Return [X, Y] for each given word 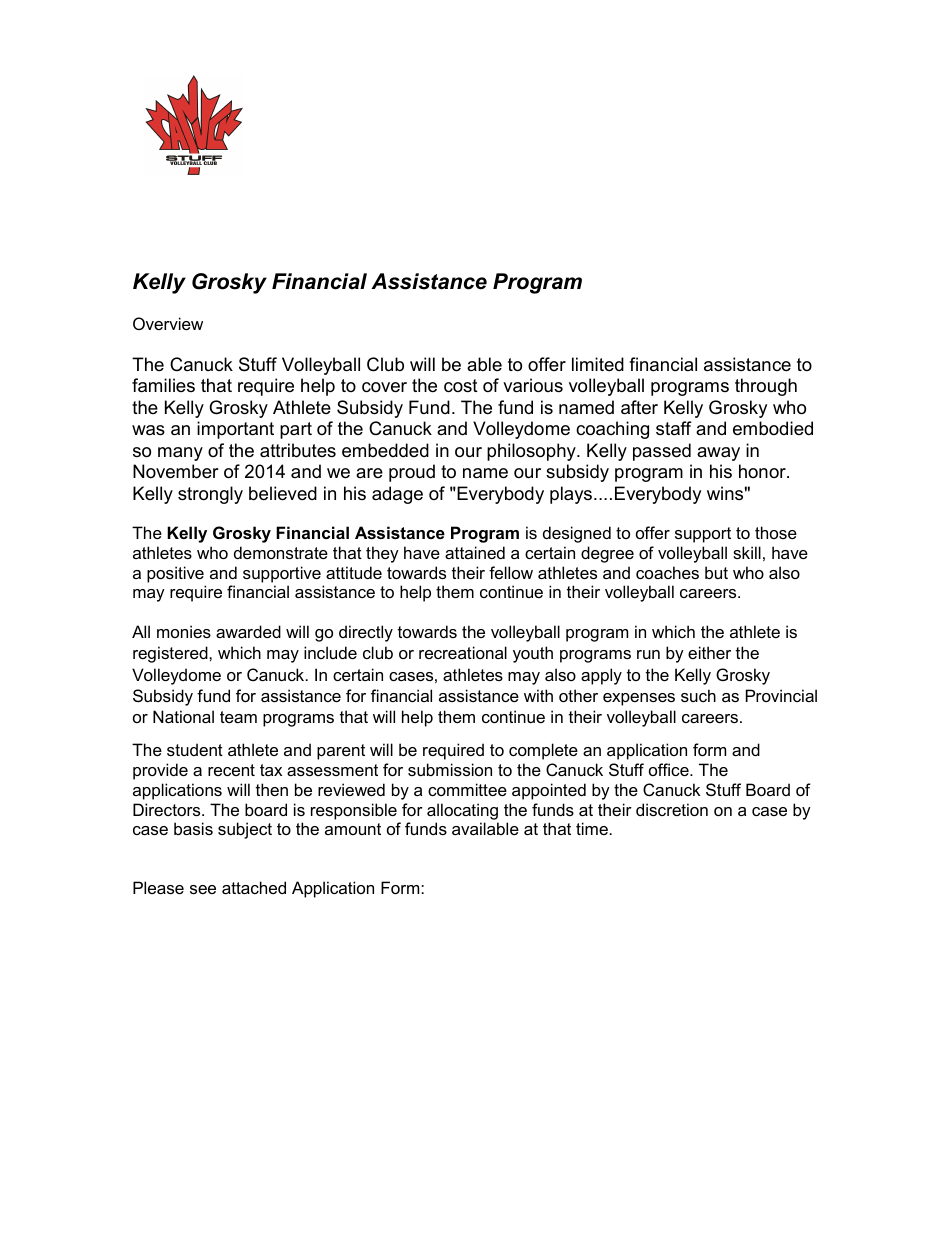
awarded [248, 631]
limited [598, 364]
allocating [462, 811]
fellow [511, 572]
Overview [168, 323]
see [203, 889]
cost [461, 386]
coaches [667, 572]
